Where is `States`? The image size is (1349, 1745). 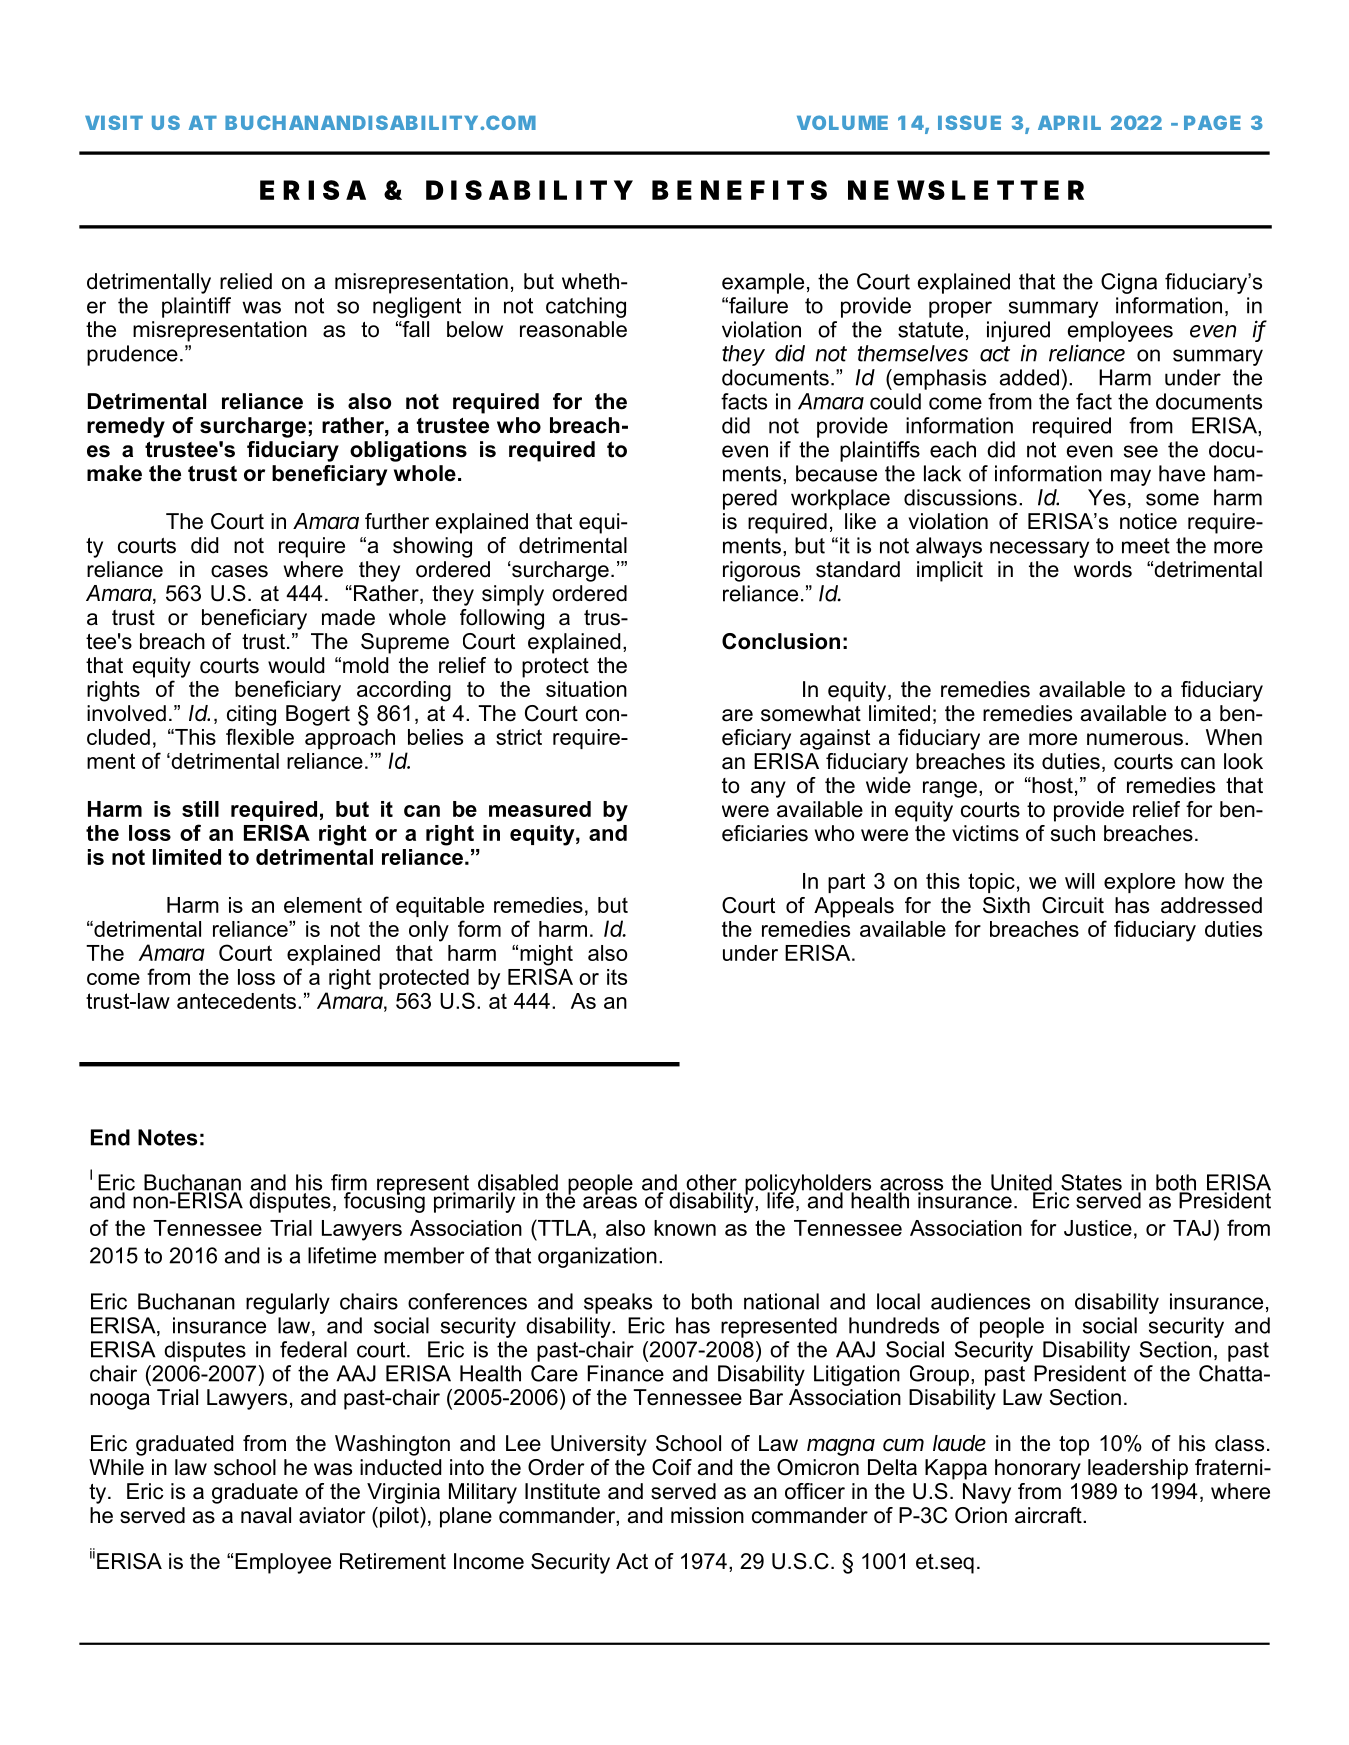 States is located at coordinates (1091, 1182).
